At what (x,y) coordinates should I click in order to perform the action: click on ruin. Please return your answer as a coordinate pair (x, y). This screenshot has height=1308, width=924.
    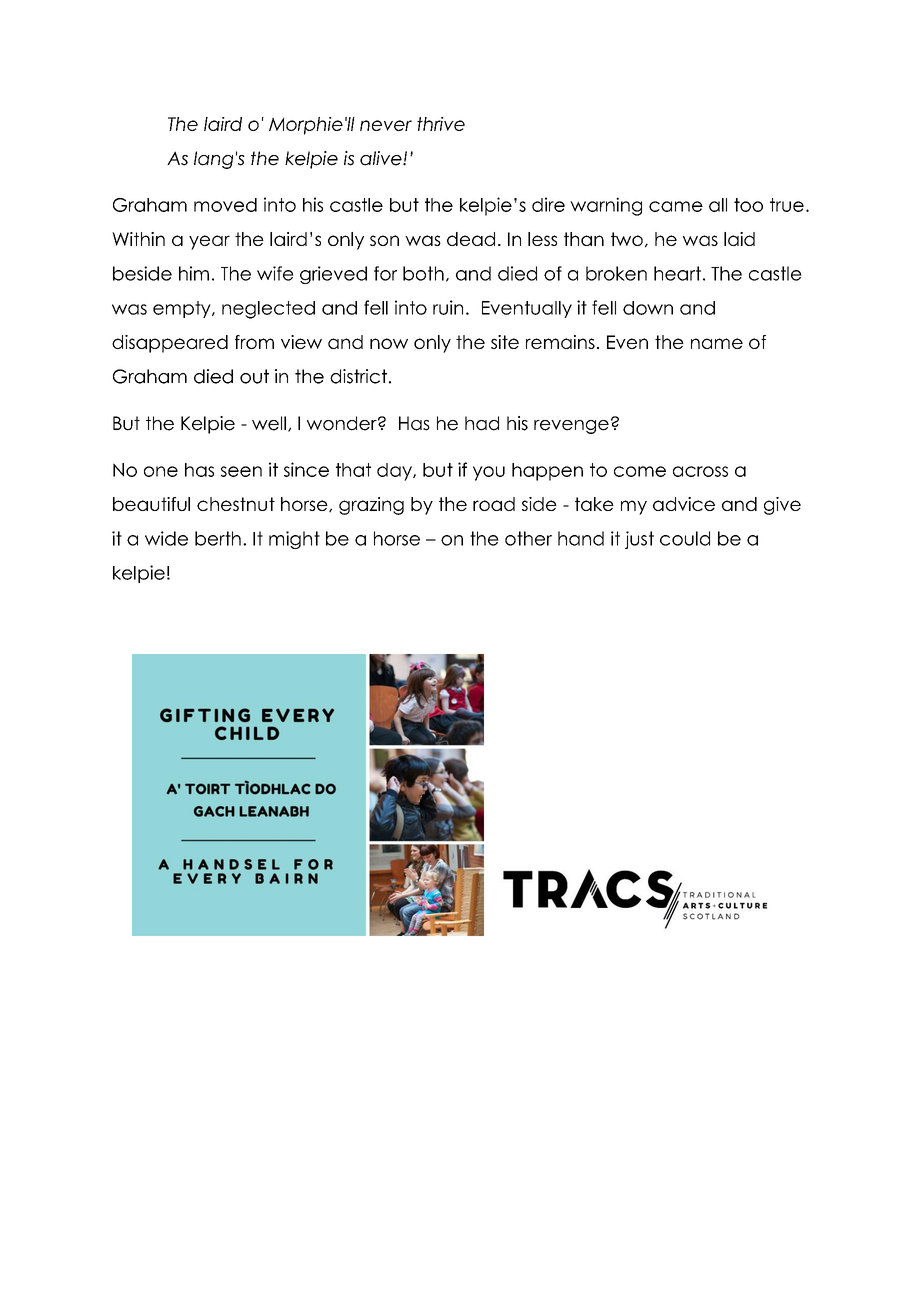
    Looking at the image, I should click on (448, 307).
